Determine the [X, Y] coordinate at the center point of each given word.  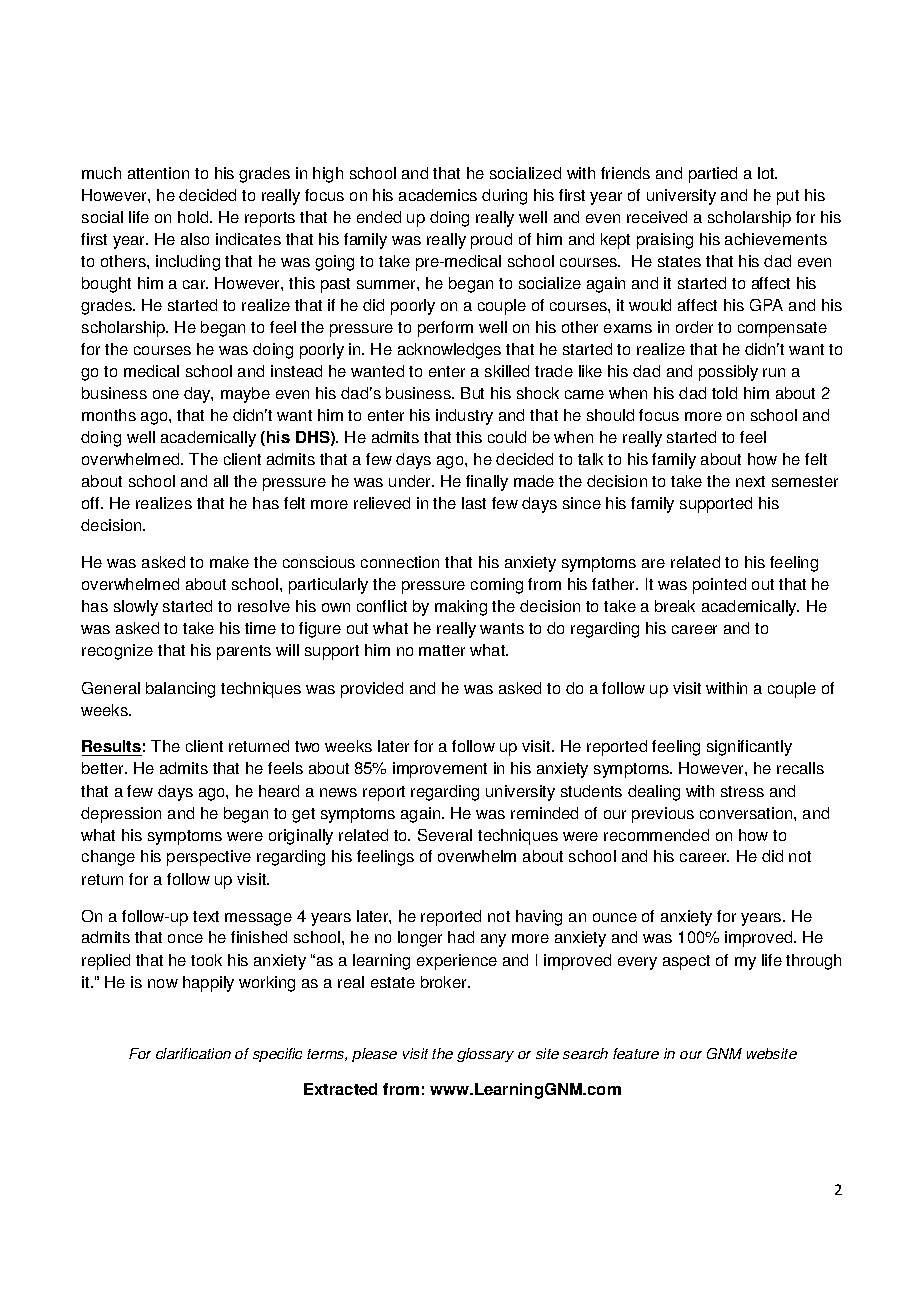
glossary [485, 1055]
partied [713, 175]
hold [194, 217]
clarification [193, 1053]
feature [636, 1053]
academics [438, 195]
